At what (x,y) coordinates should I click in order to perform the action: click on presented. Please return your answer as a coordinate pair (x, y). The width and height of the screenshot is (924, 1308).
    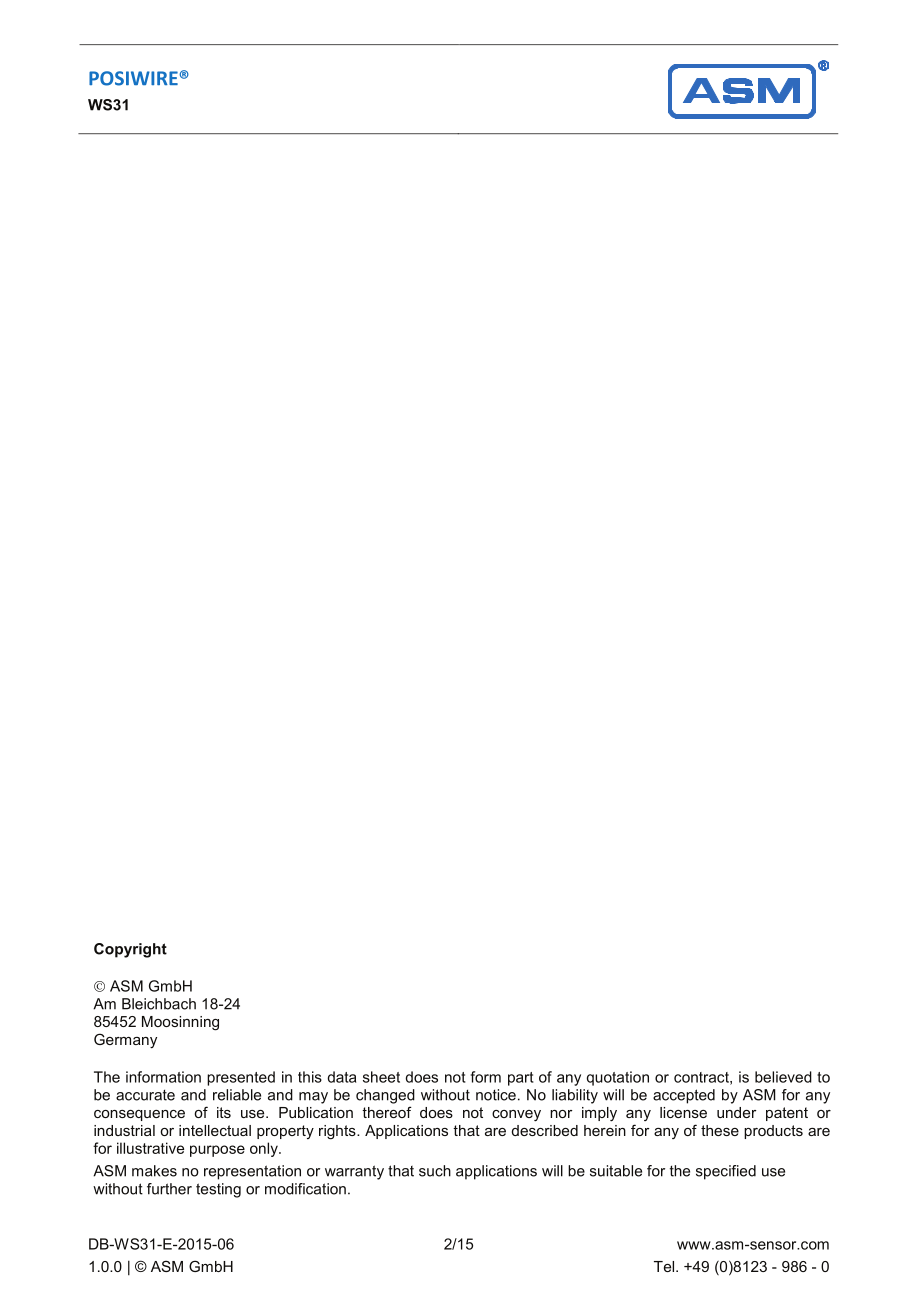
    Looking at the image, I should click on (241, 1078).
